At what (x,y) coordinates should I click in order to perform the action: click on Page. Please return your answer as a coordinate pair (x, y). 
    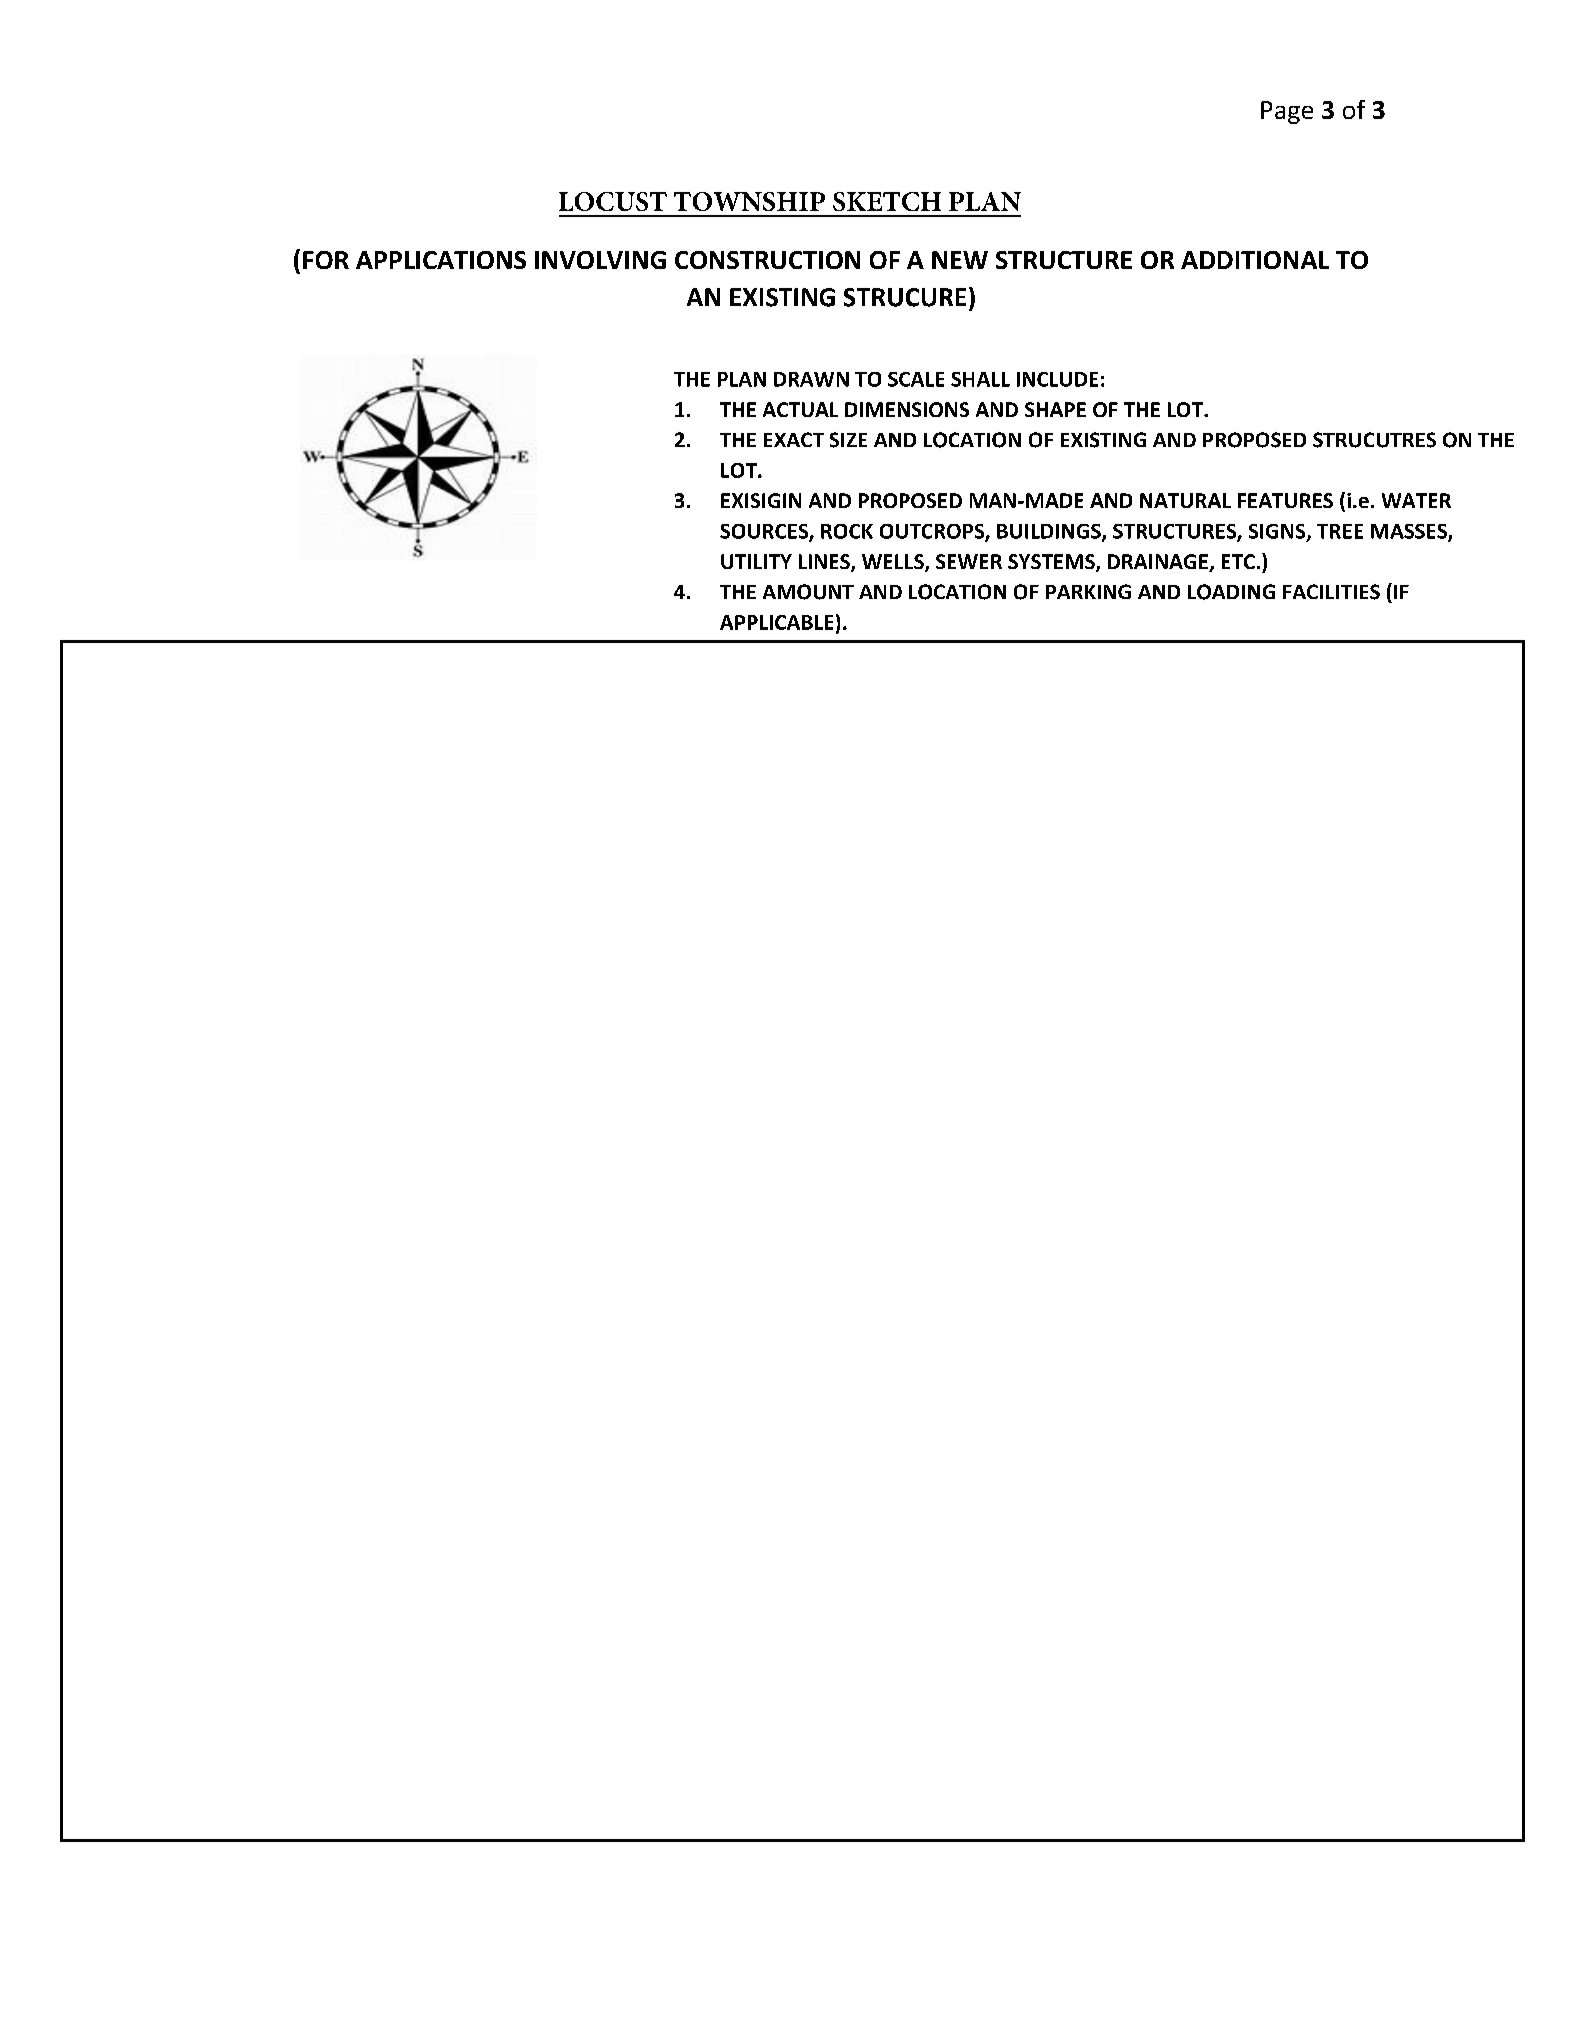
    Looking at the image, I should click on (1287, 112).
